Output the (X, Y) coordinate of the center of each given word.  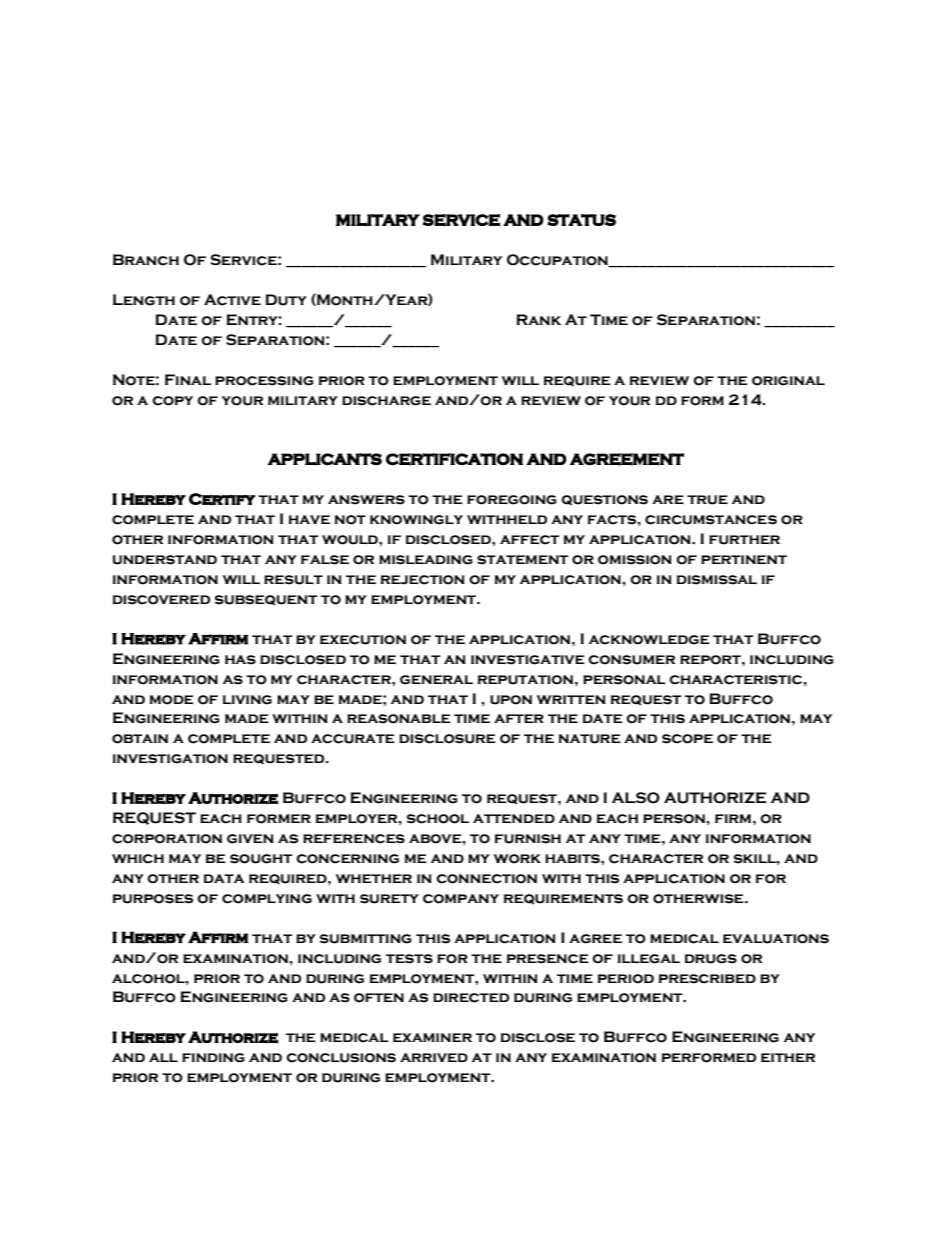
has (240, 660)
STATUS (581, 220)
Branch (146, 260)
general (436, 680)
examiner (432, 1037)
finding (213, 1058)
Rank (538, 319)
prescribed (707, 979)
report (711, 660)
